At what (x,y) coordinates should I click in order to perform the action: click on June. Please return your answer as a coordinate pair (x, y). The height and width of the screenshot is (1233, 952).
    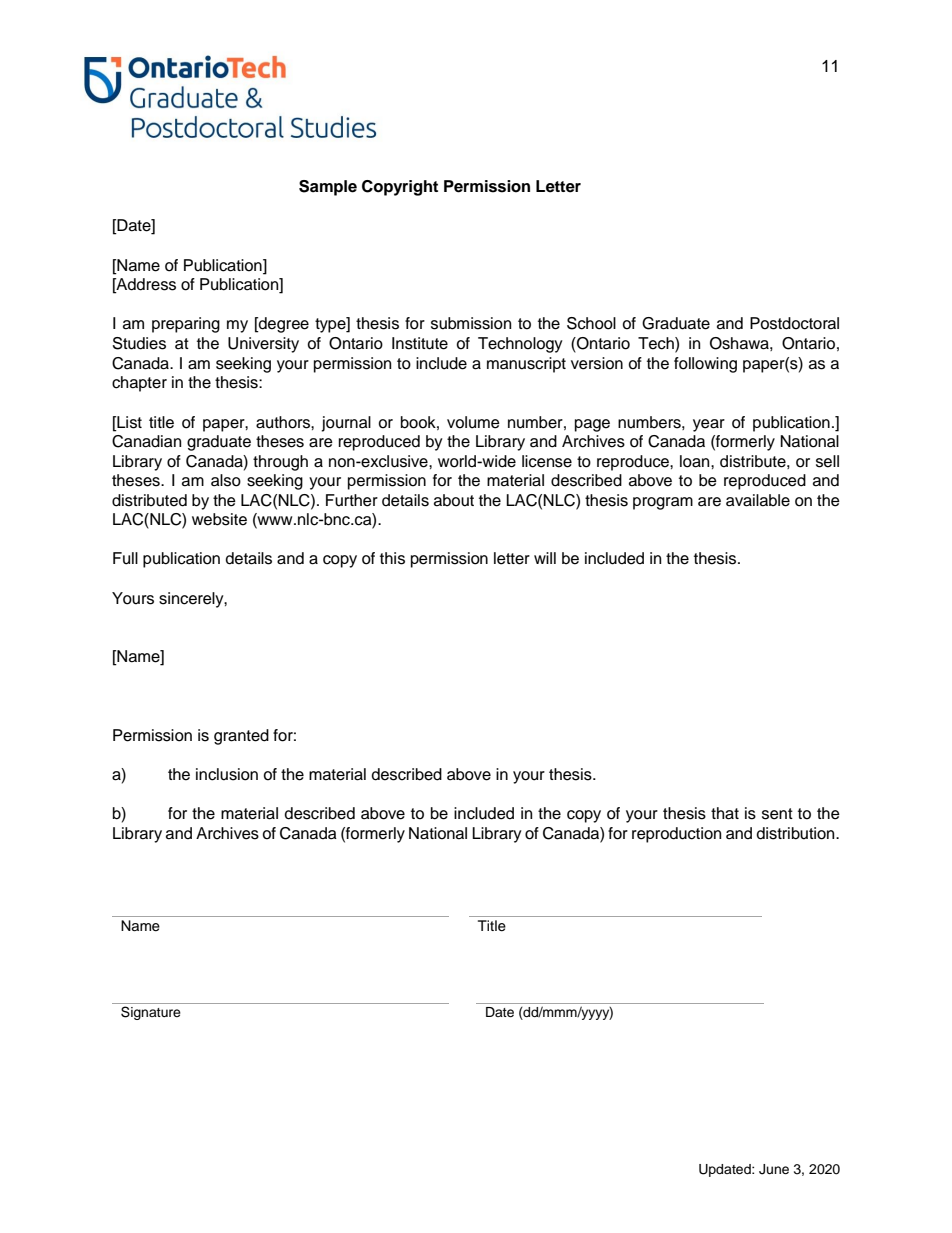
    Looking at the image, I should click on (774, 1169).
